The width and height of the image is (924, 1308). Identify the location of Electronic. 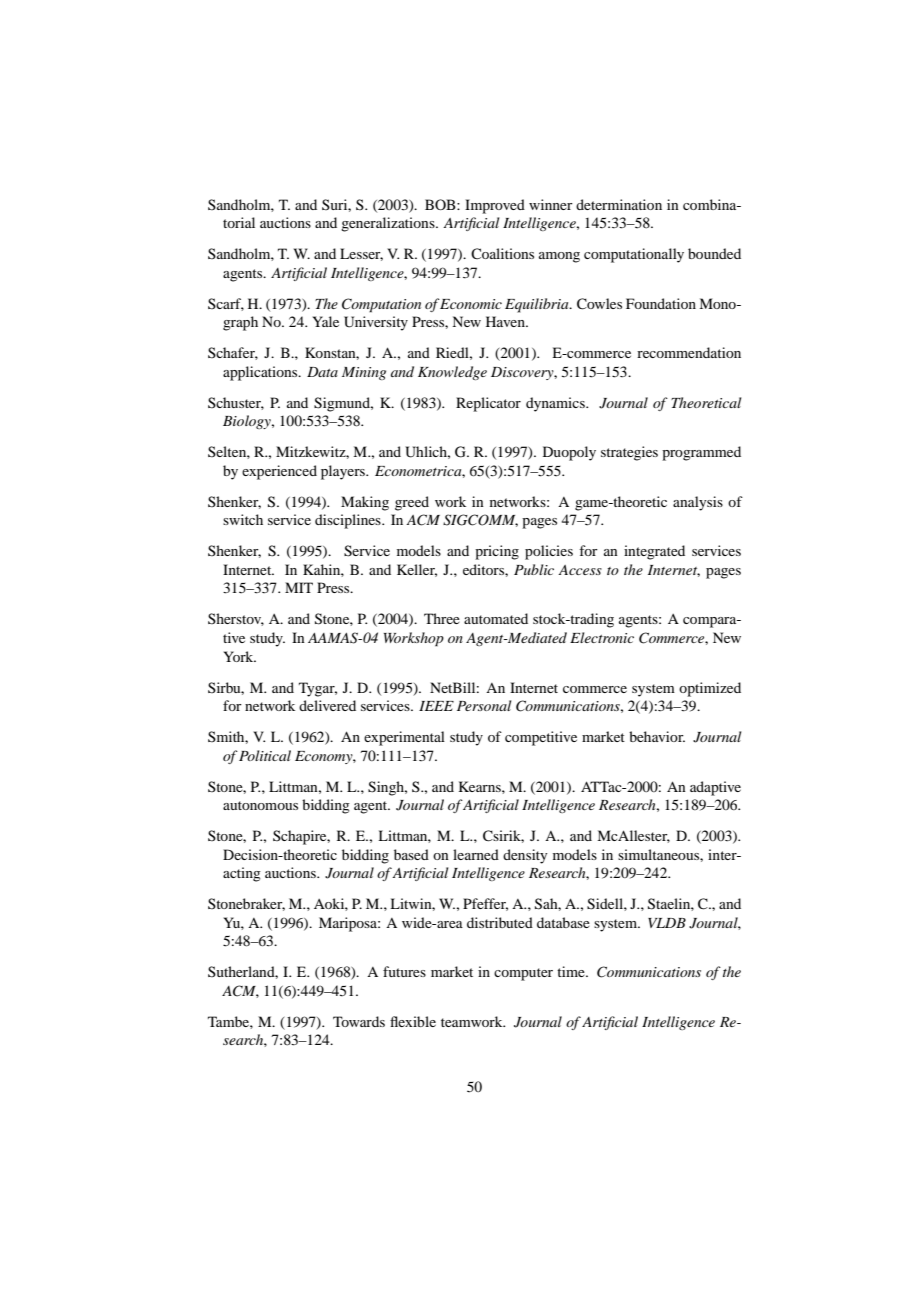
(602, 637).
